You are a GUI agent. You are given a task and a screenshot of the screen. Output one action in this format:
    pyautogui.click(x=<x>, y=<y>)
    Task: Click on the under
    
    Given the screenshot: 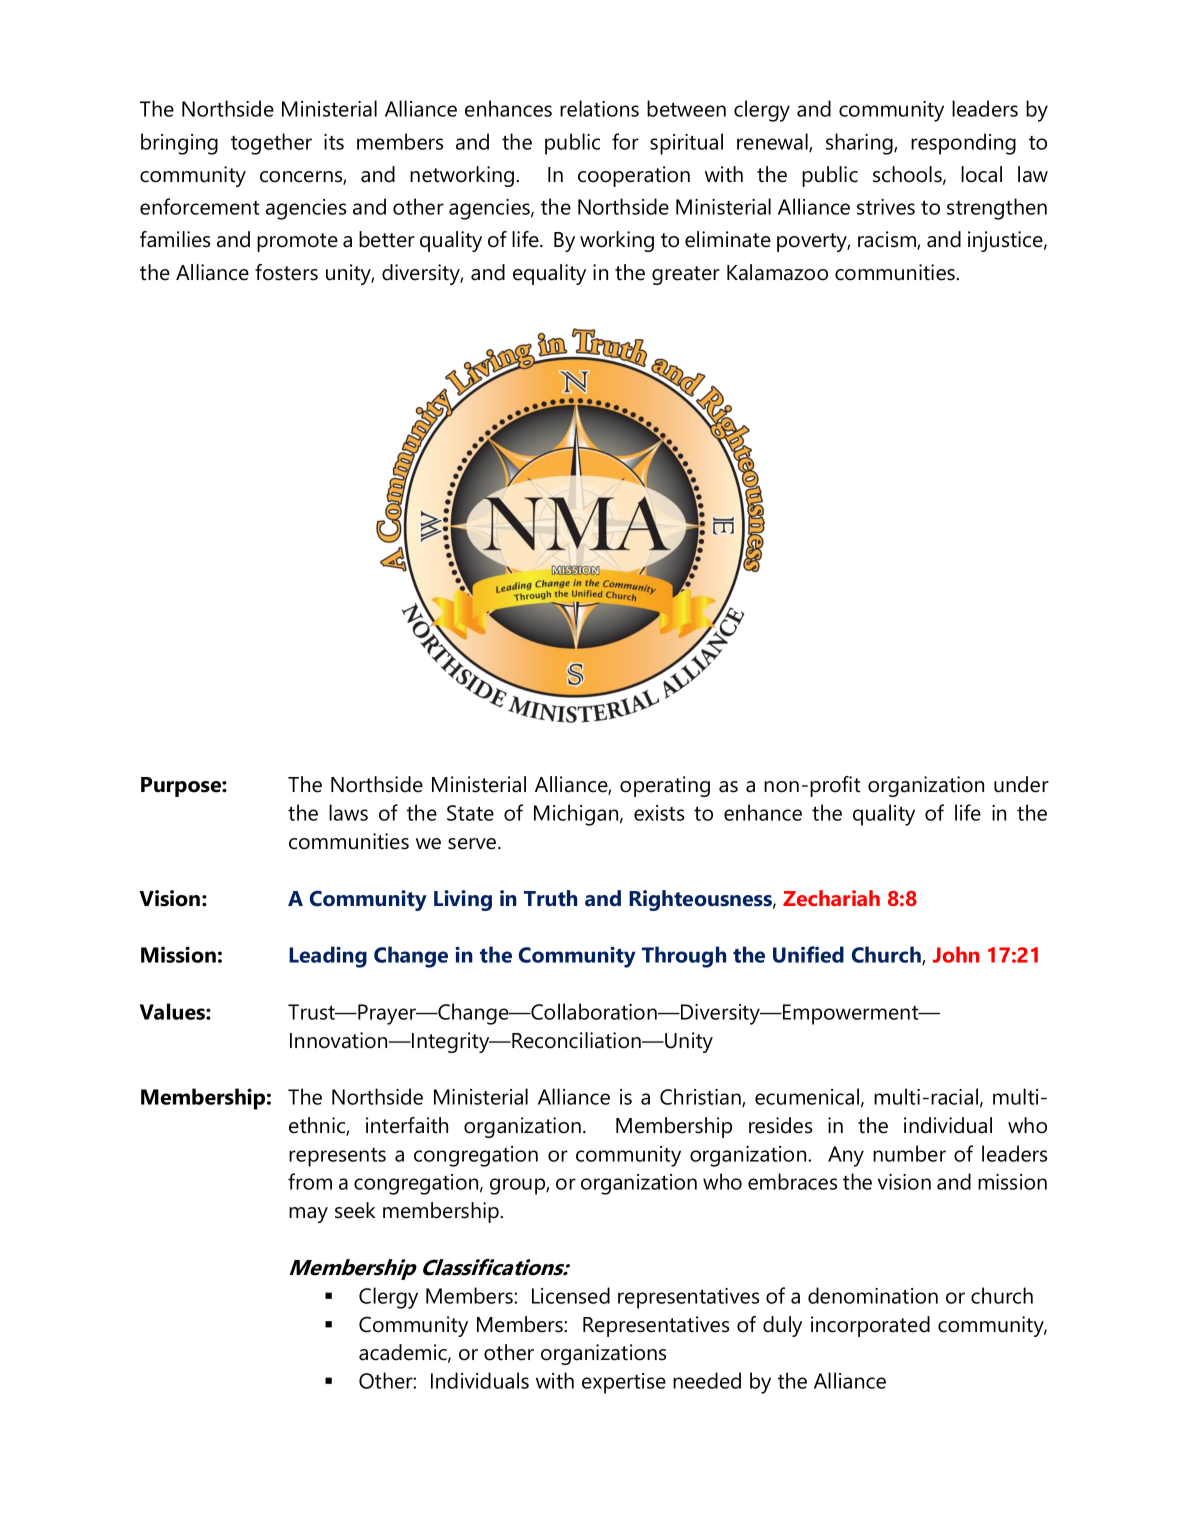 What is the action you would take?
    pyautogui.click(x=1021, y=784)
